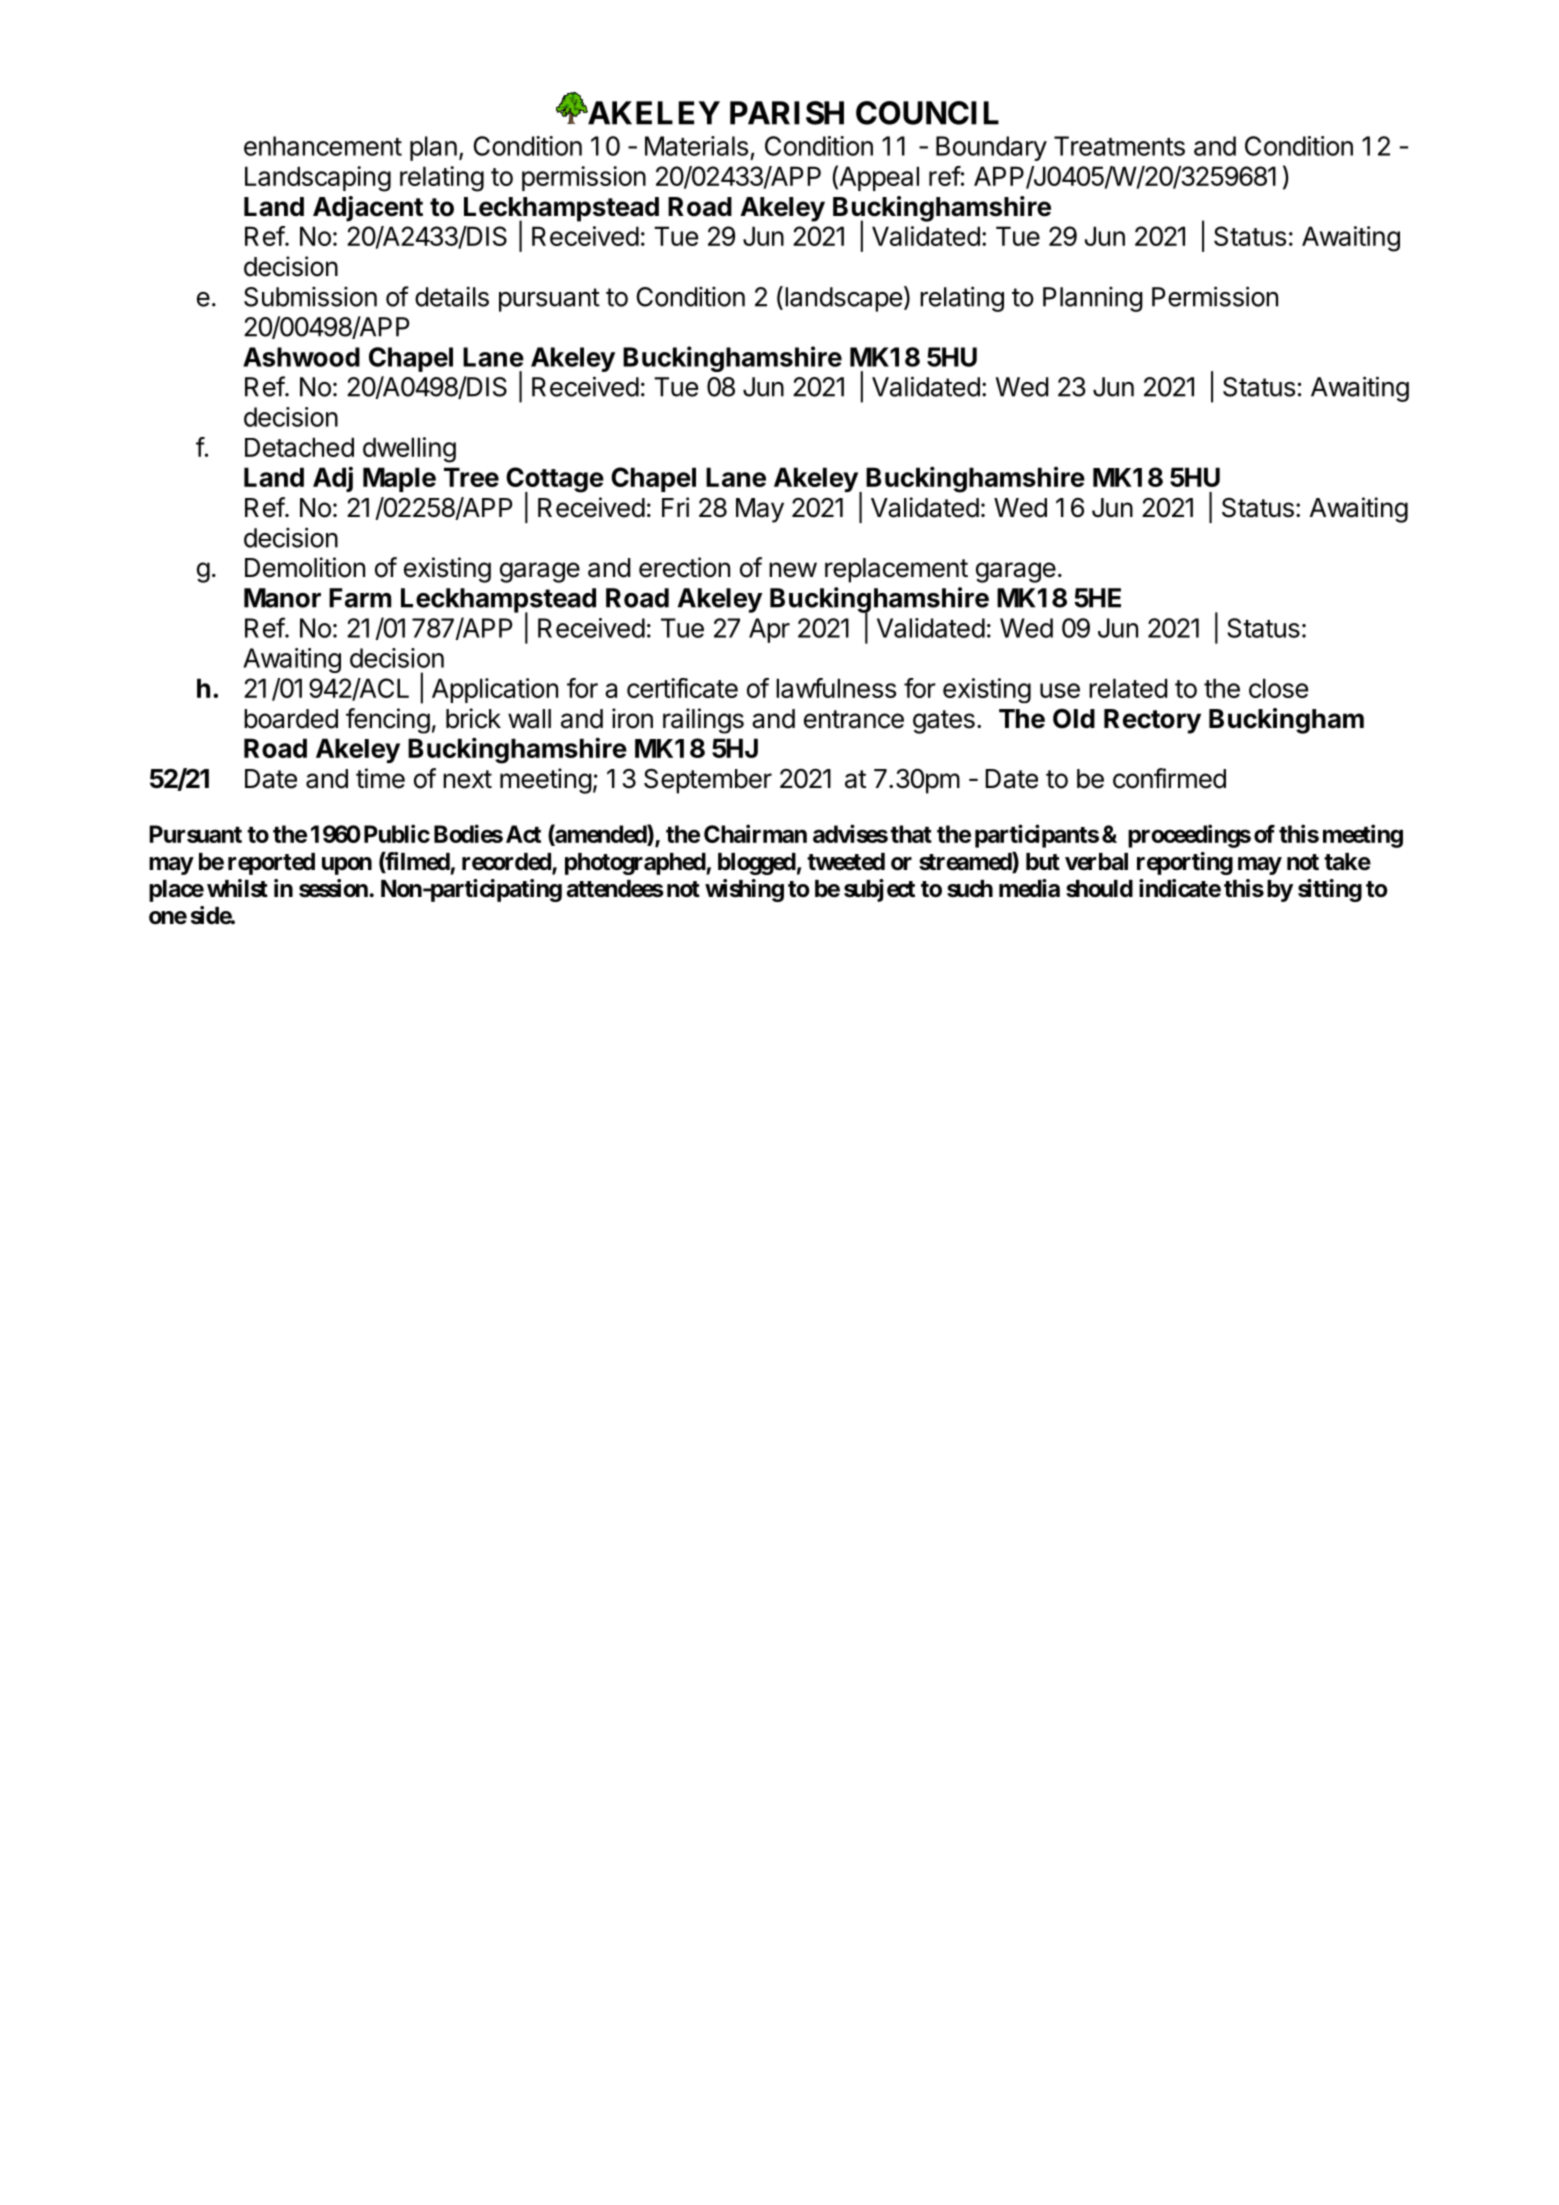 The height and width of the screenshot is (2205, 1559). I want to click on verbal, so click(1096, 862).
